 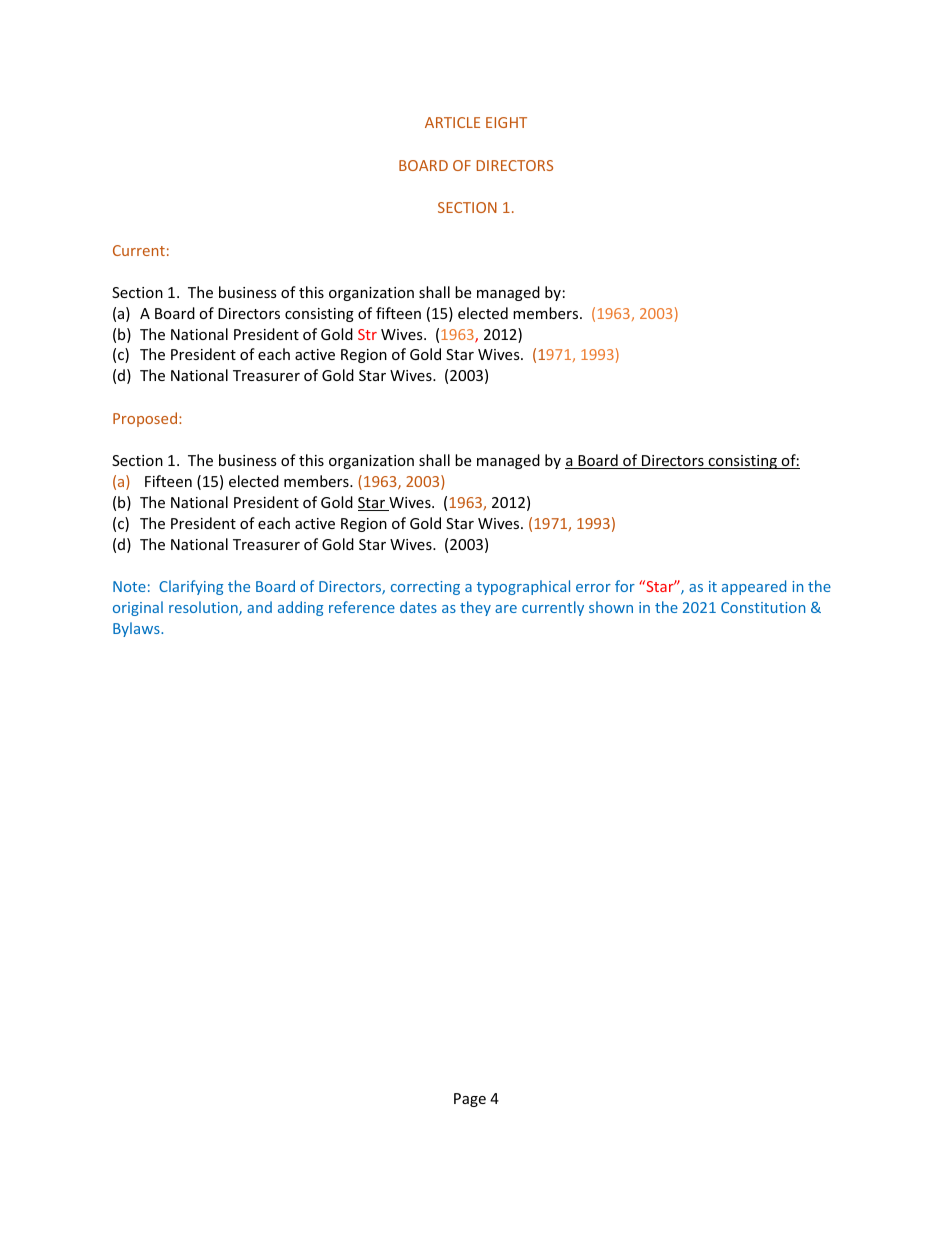 I want to click on they, so click(x=475, y=608).
